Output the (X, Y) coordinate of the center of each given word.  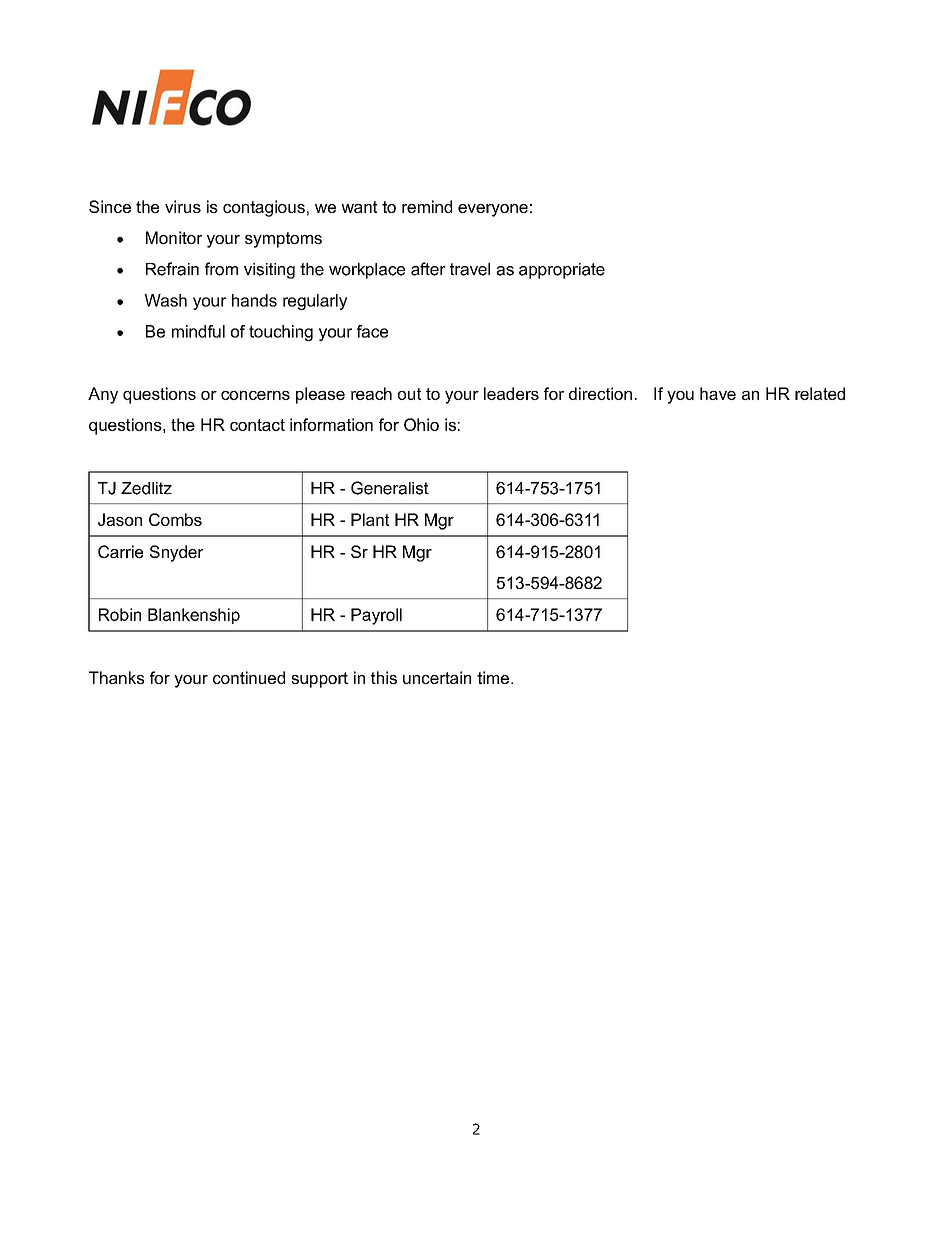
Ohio (421, 424)
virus (183, 206)
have (718, 393)
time (493, 677)
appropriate (562, 271)
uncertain (437, 677)
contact (257, 425)
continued (249, 677)
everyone (493, 210)
